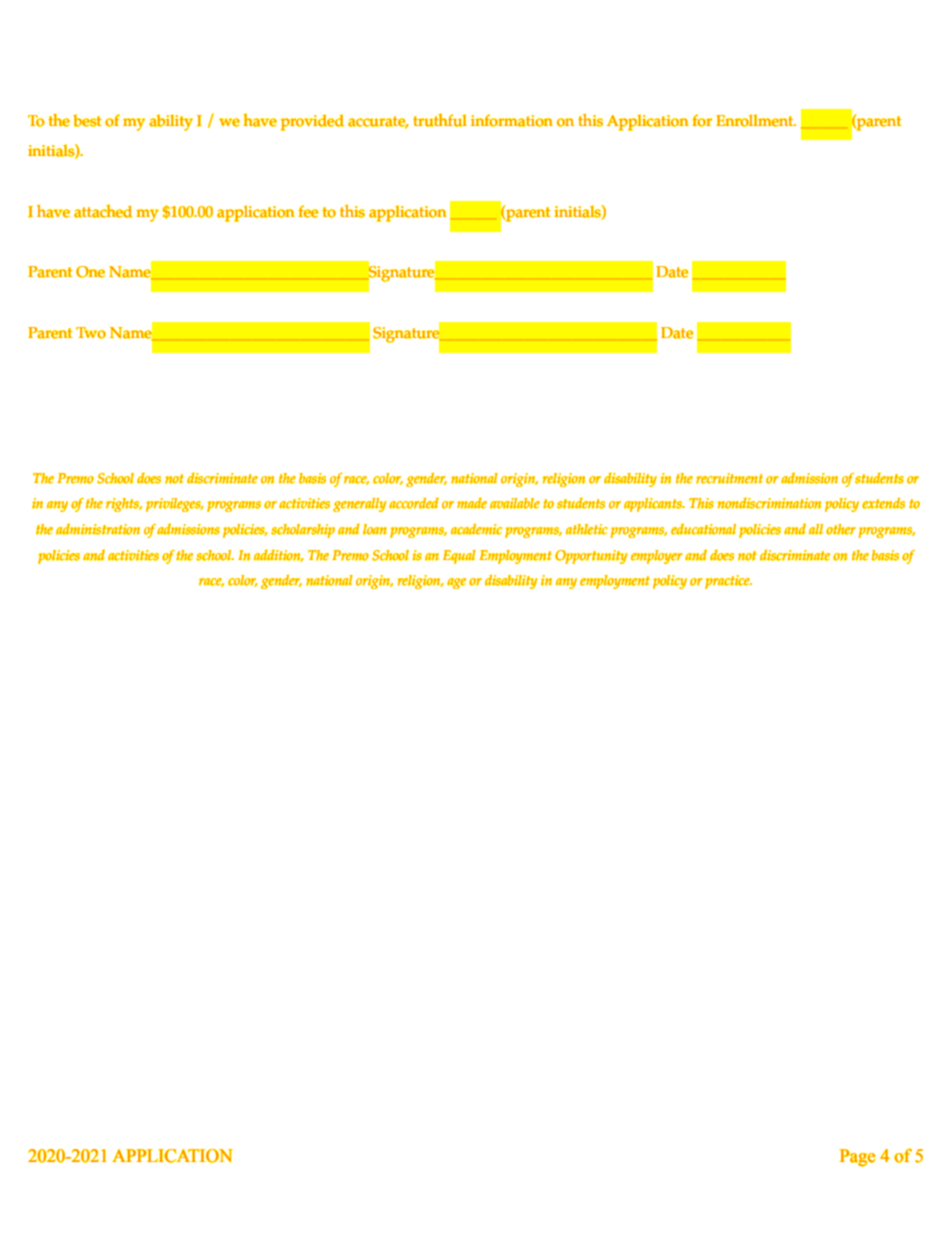  What do you see at coordinates (657, 557) in the screenshot?
I see `employer` at bounding box center [657, 557].
